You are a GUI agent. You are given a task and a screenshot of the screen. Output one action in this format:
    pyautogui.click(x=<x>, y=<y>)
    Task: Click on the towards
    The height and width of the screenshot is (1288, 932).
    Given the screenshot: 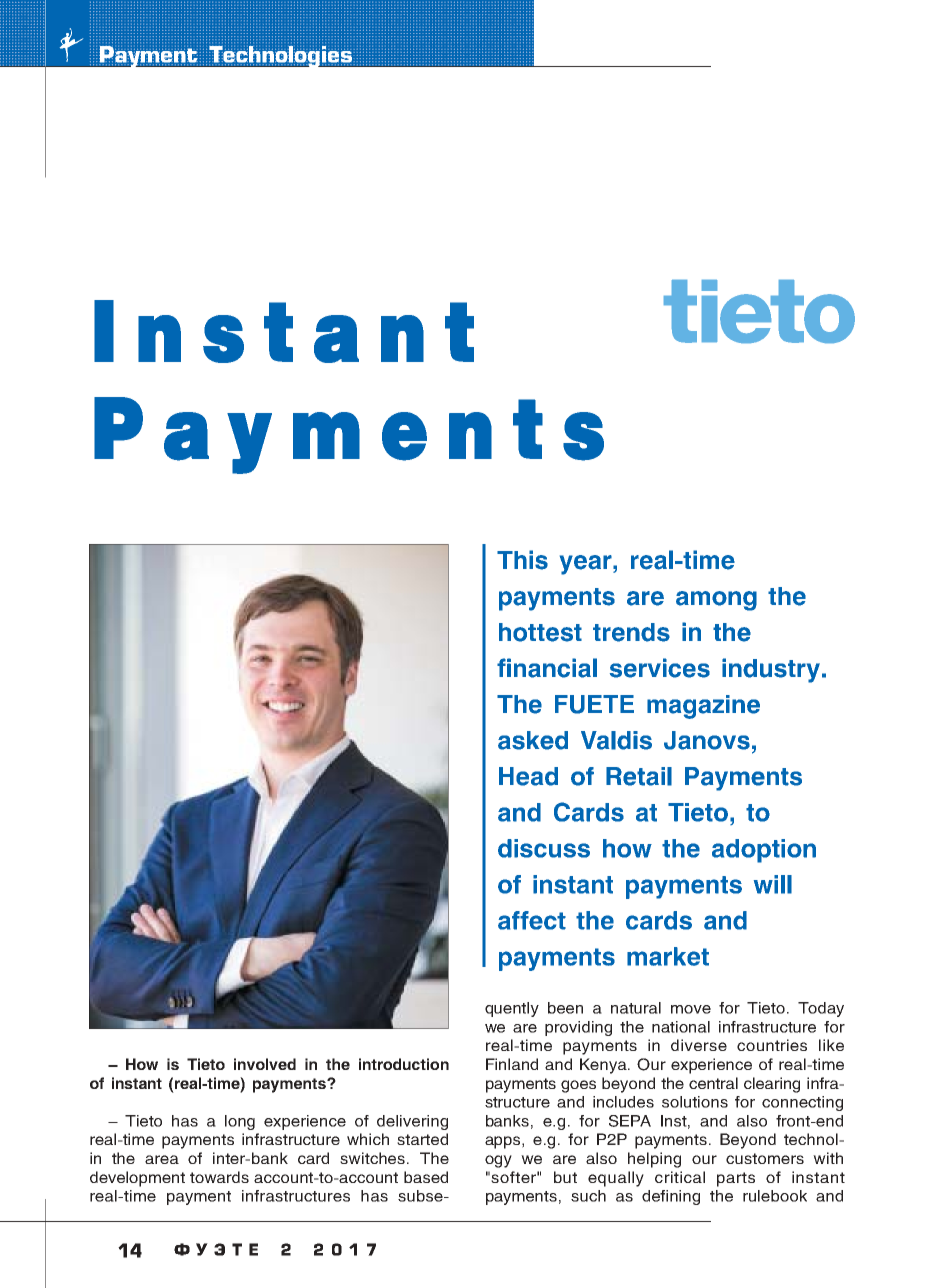 What is the action you would take?
    pyautogui.click(x=219, y=1177)
